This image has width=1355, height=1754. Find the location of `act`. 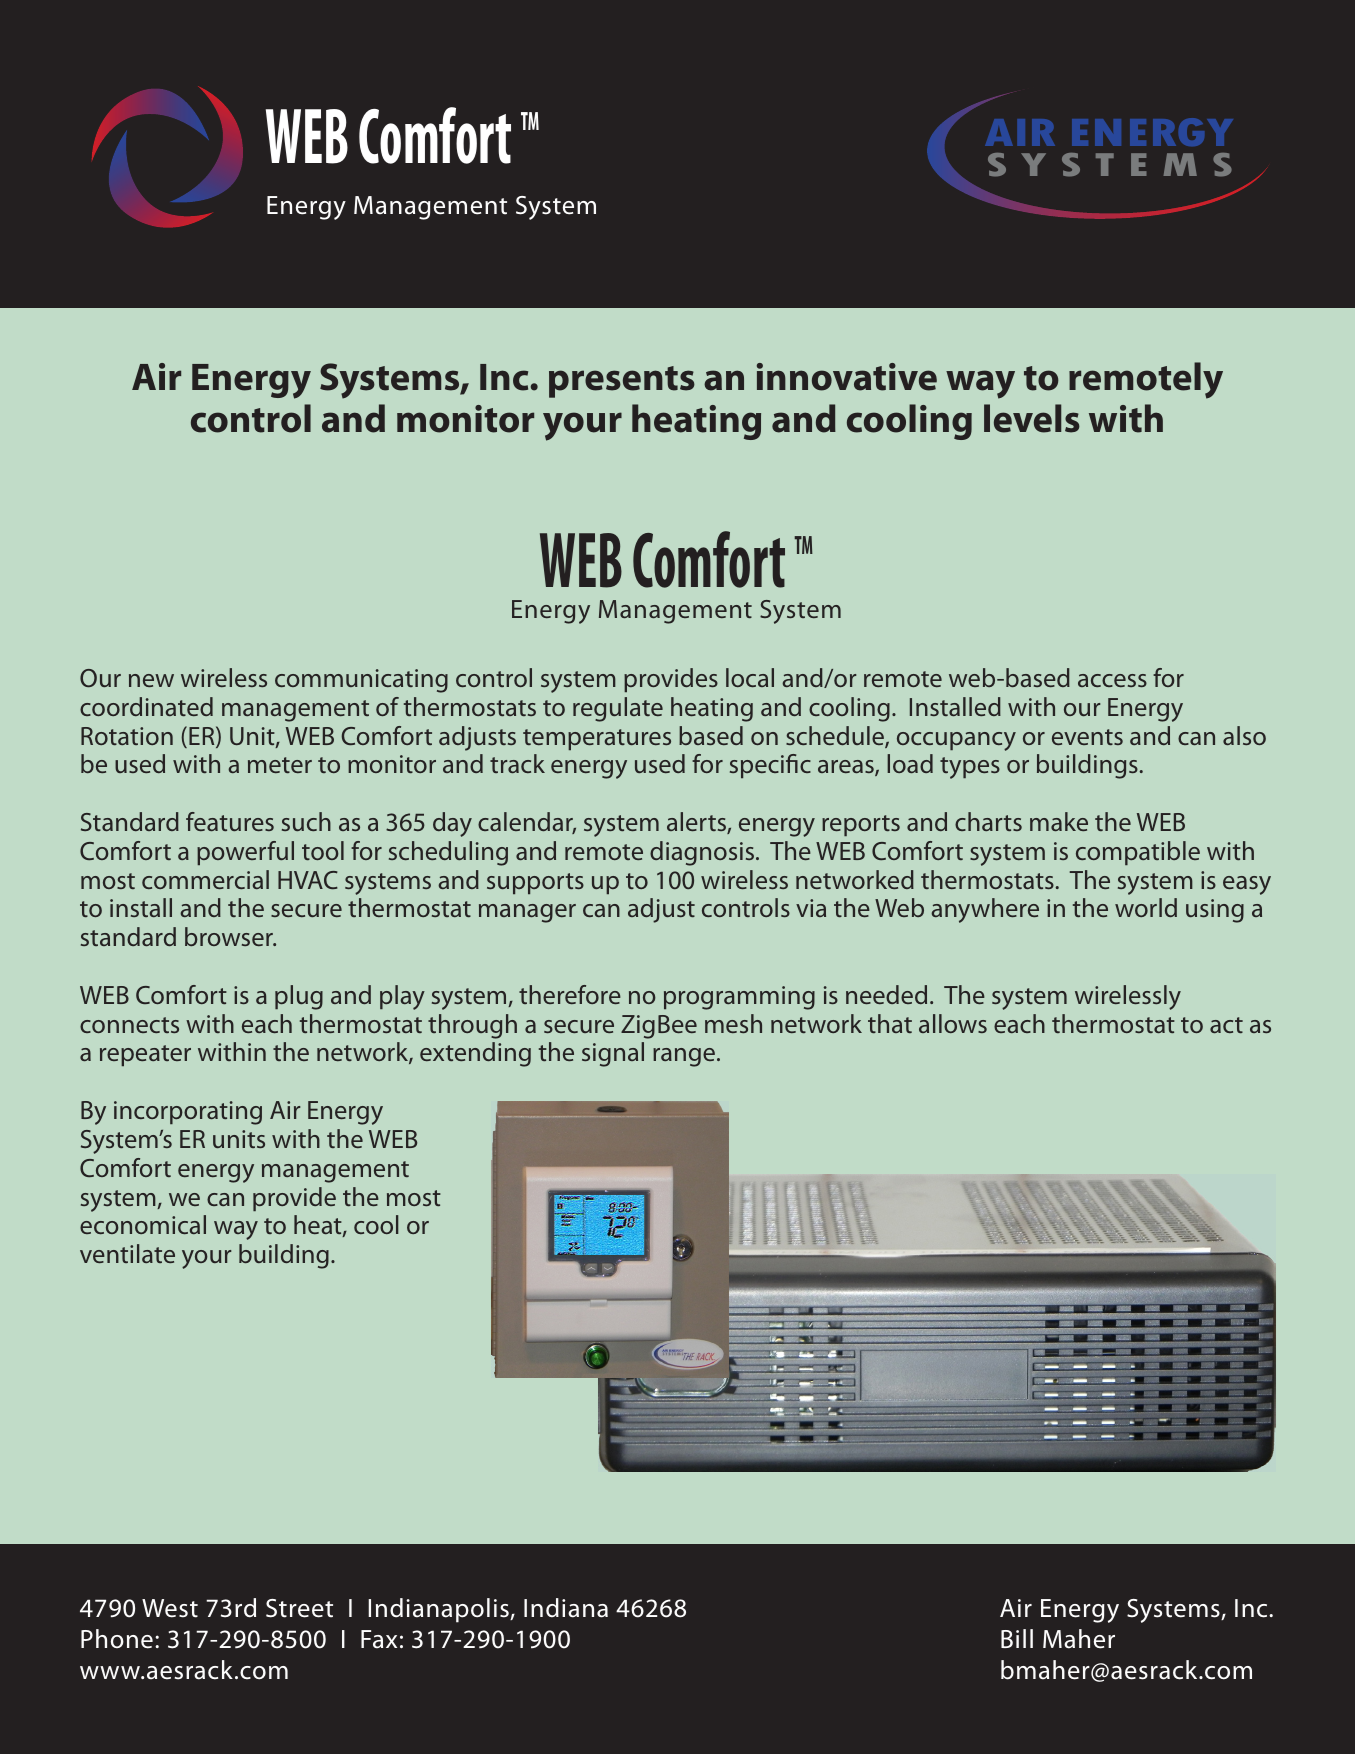

act is located at coordinates (1226, 1025).
